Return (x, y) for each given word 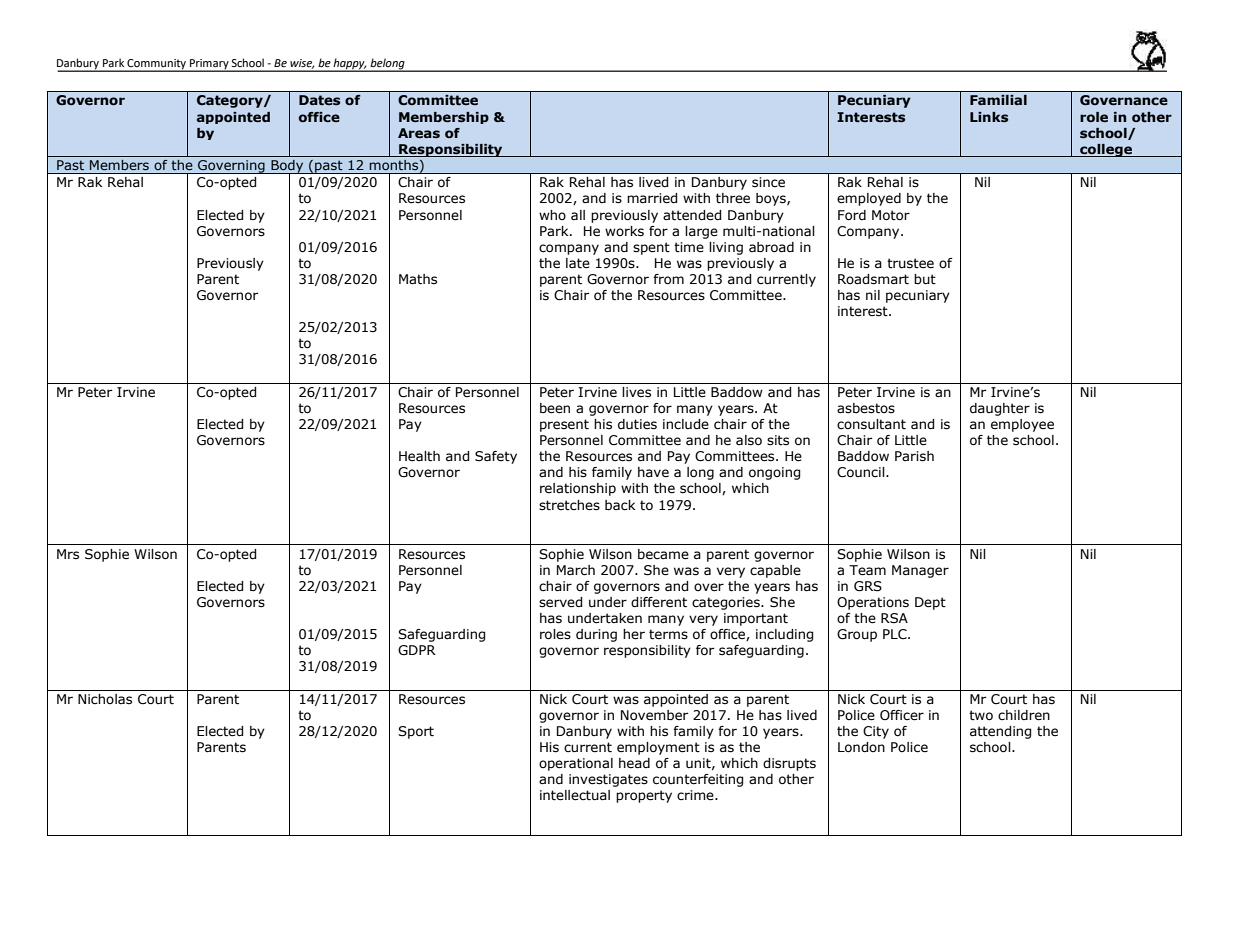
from (668, 279)
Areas (419, 133)
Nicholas (105, 699)
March (576, 570)
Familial (998, 100)
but (925, 279)
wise (302, 64)
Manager (920, 571)
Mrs (68, 554)
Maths (418, 279)
